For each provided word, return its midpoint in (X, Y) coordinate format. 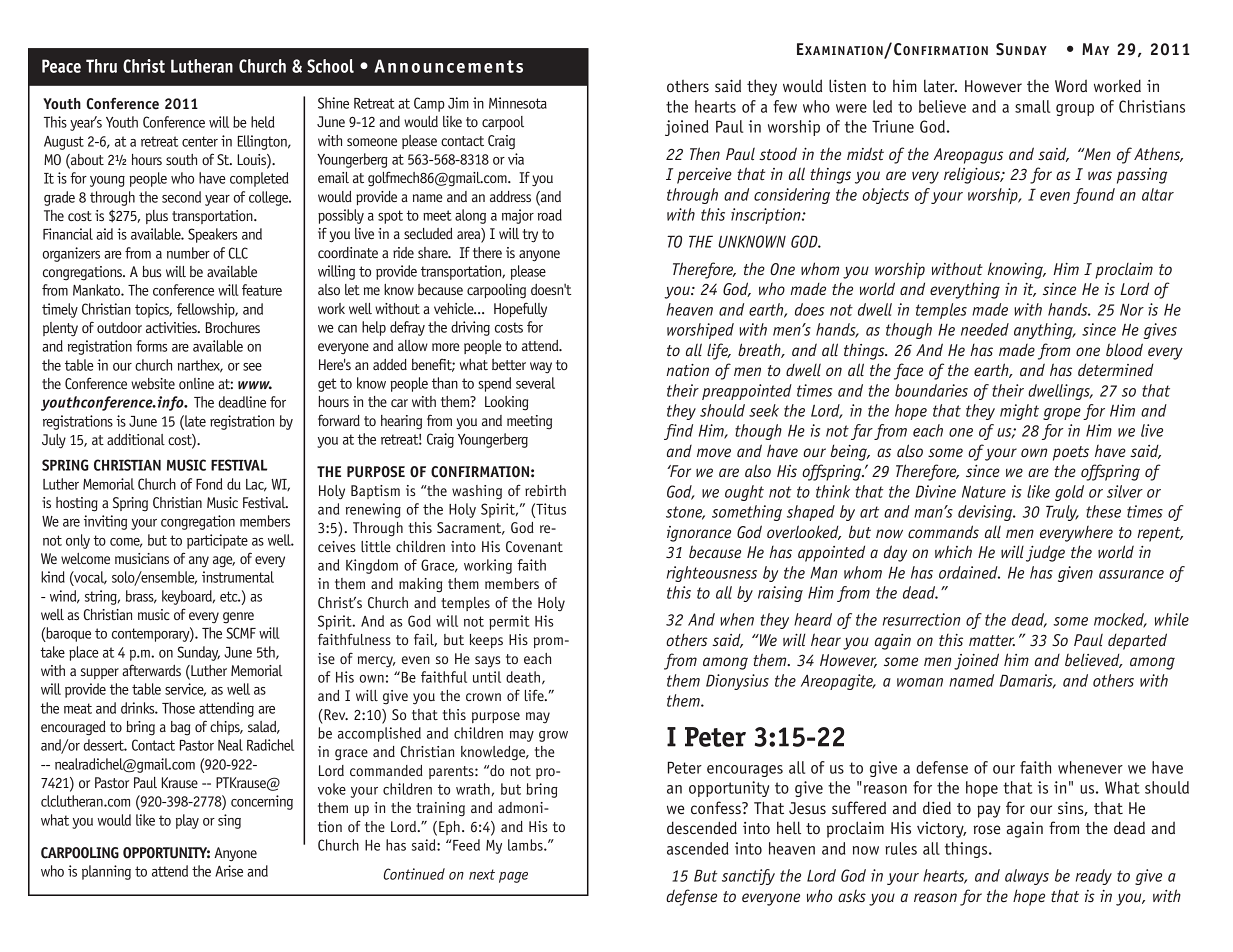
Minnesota (518, 103)
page (513, 877)
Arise (229, 871)
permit (509, 622)
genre (238, 618)
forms (152, 346)
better (509, 364)
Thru (101, 66)
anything (1044, 331)
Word (1071, 85)
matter (992, 641)
